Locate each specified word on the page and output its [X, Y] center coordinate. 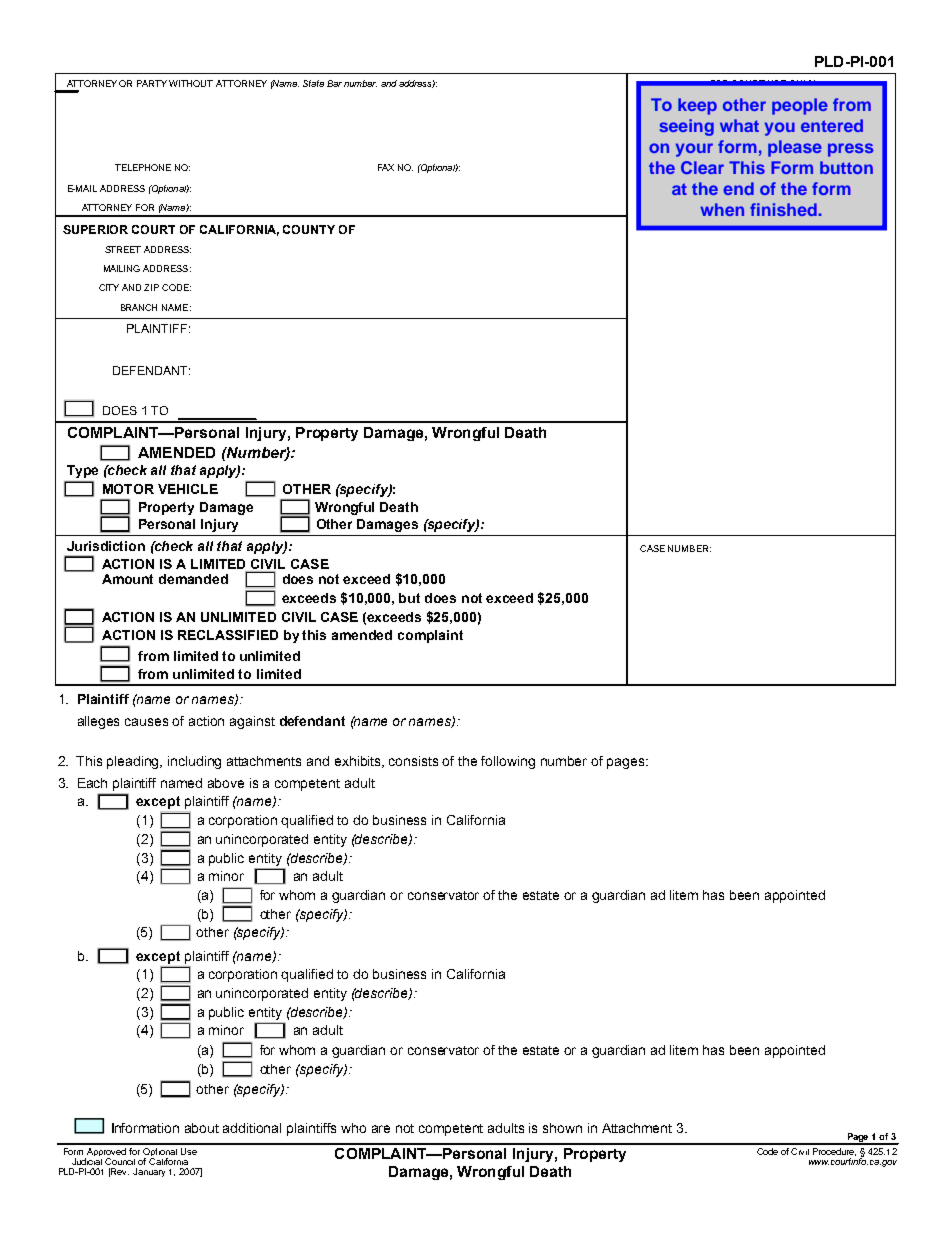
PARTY [152, 83]
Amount [127, 579]
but [409, 598]
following [508, 762]
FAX [386, 167]
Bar [334, 83]
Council [120, 1161]
